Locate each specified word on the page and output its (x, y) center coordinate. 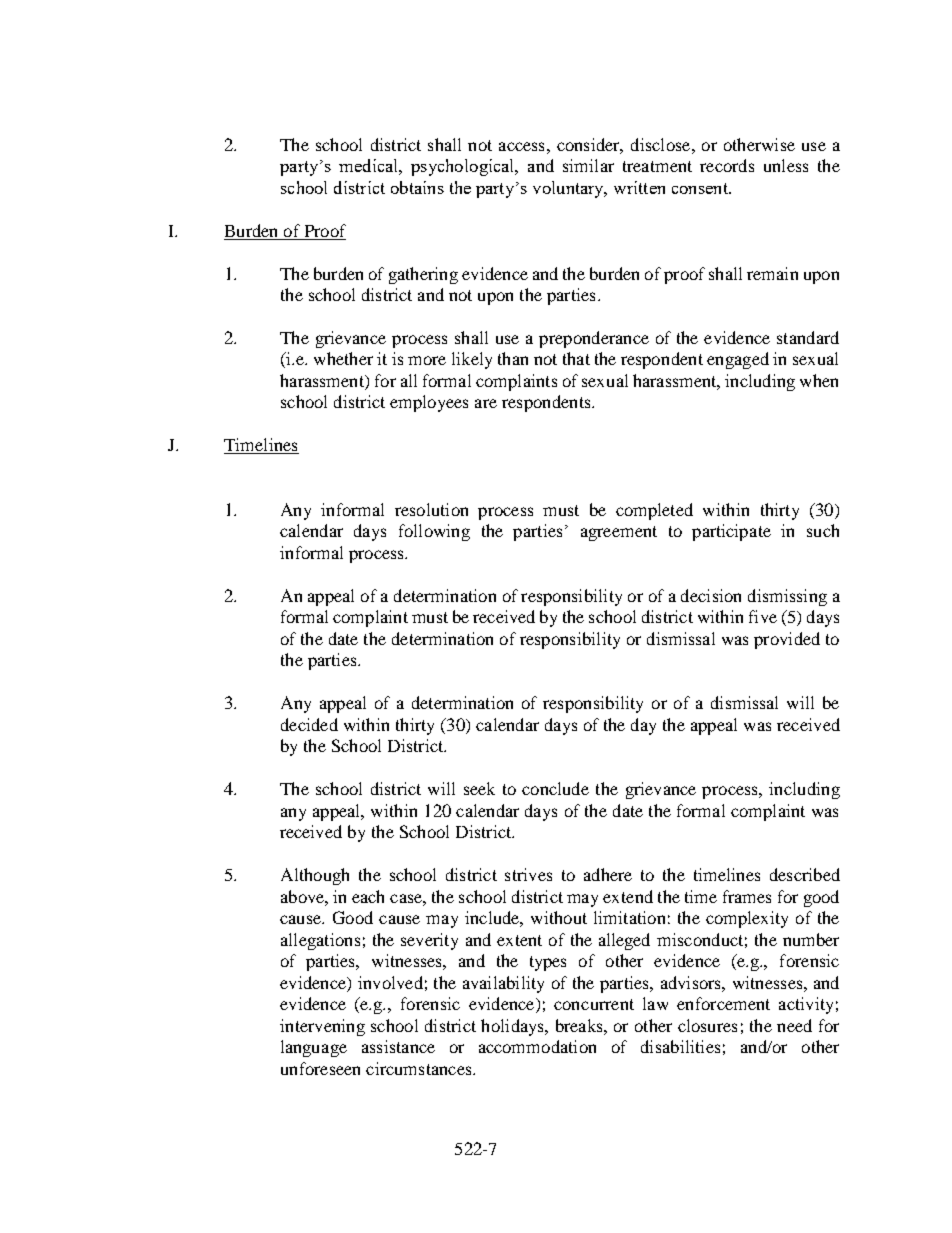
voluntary (570, 189)
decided (309, 724)
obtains (417, 187)
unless (786, 165)
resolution (431, 509)
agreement (619, 533)
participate (731, 532)
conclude (555, 788)
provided (787, 640)
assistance (398, 1046)
